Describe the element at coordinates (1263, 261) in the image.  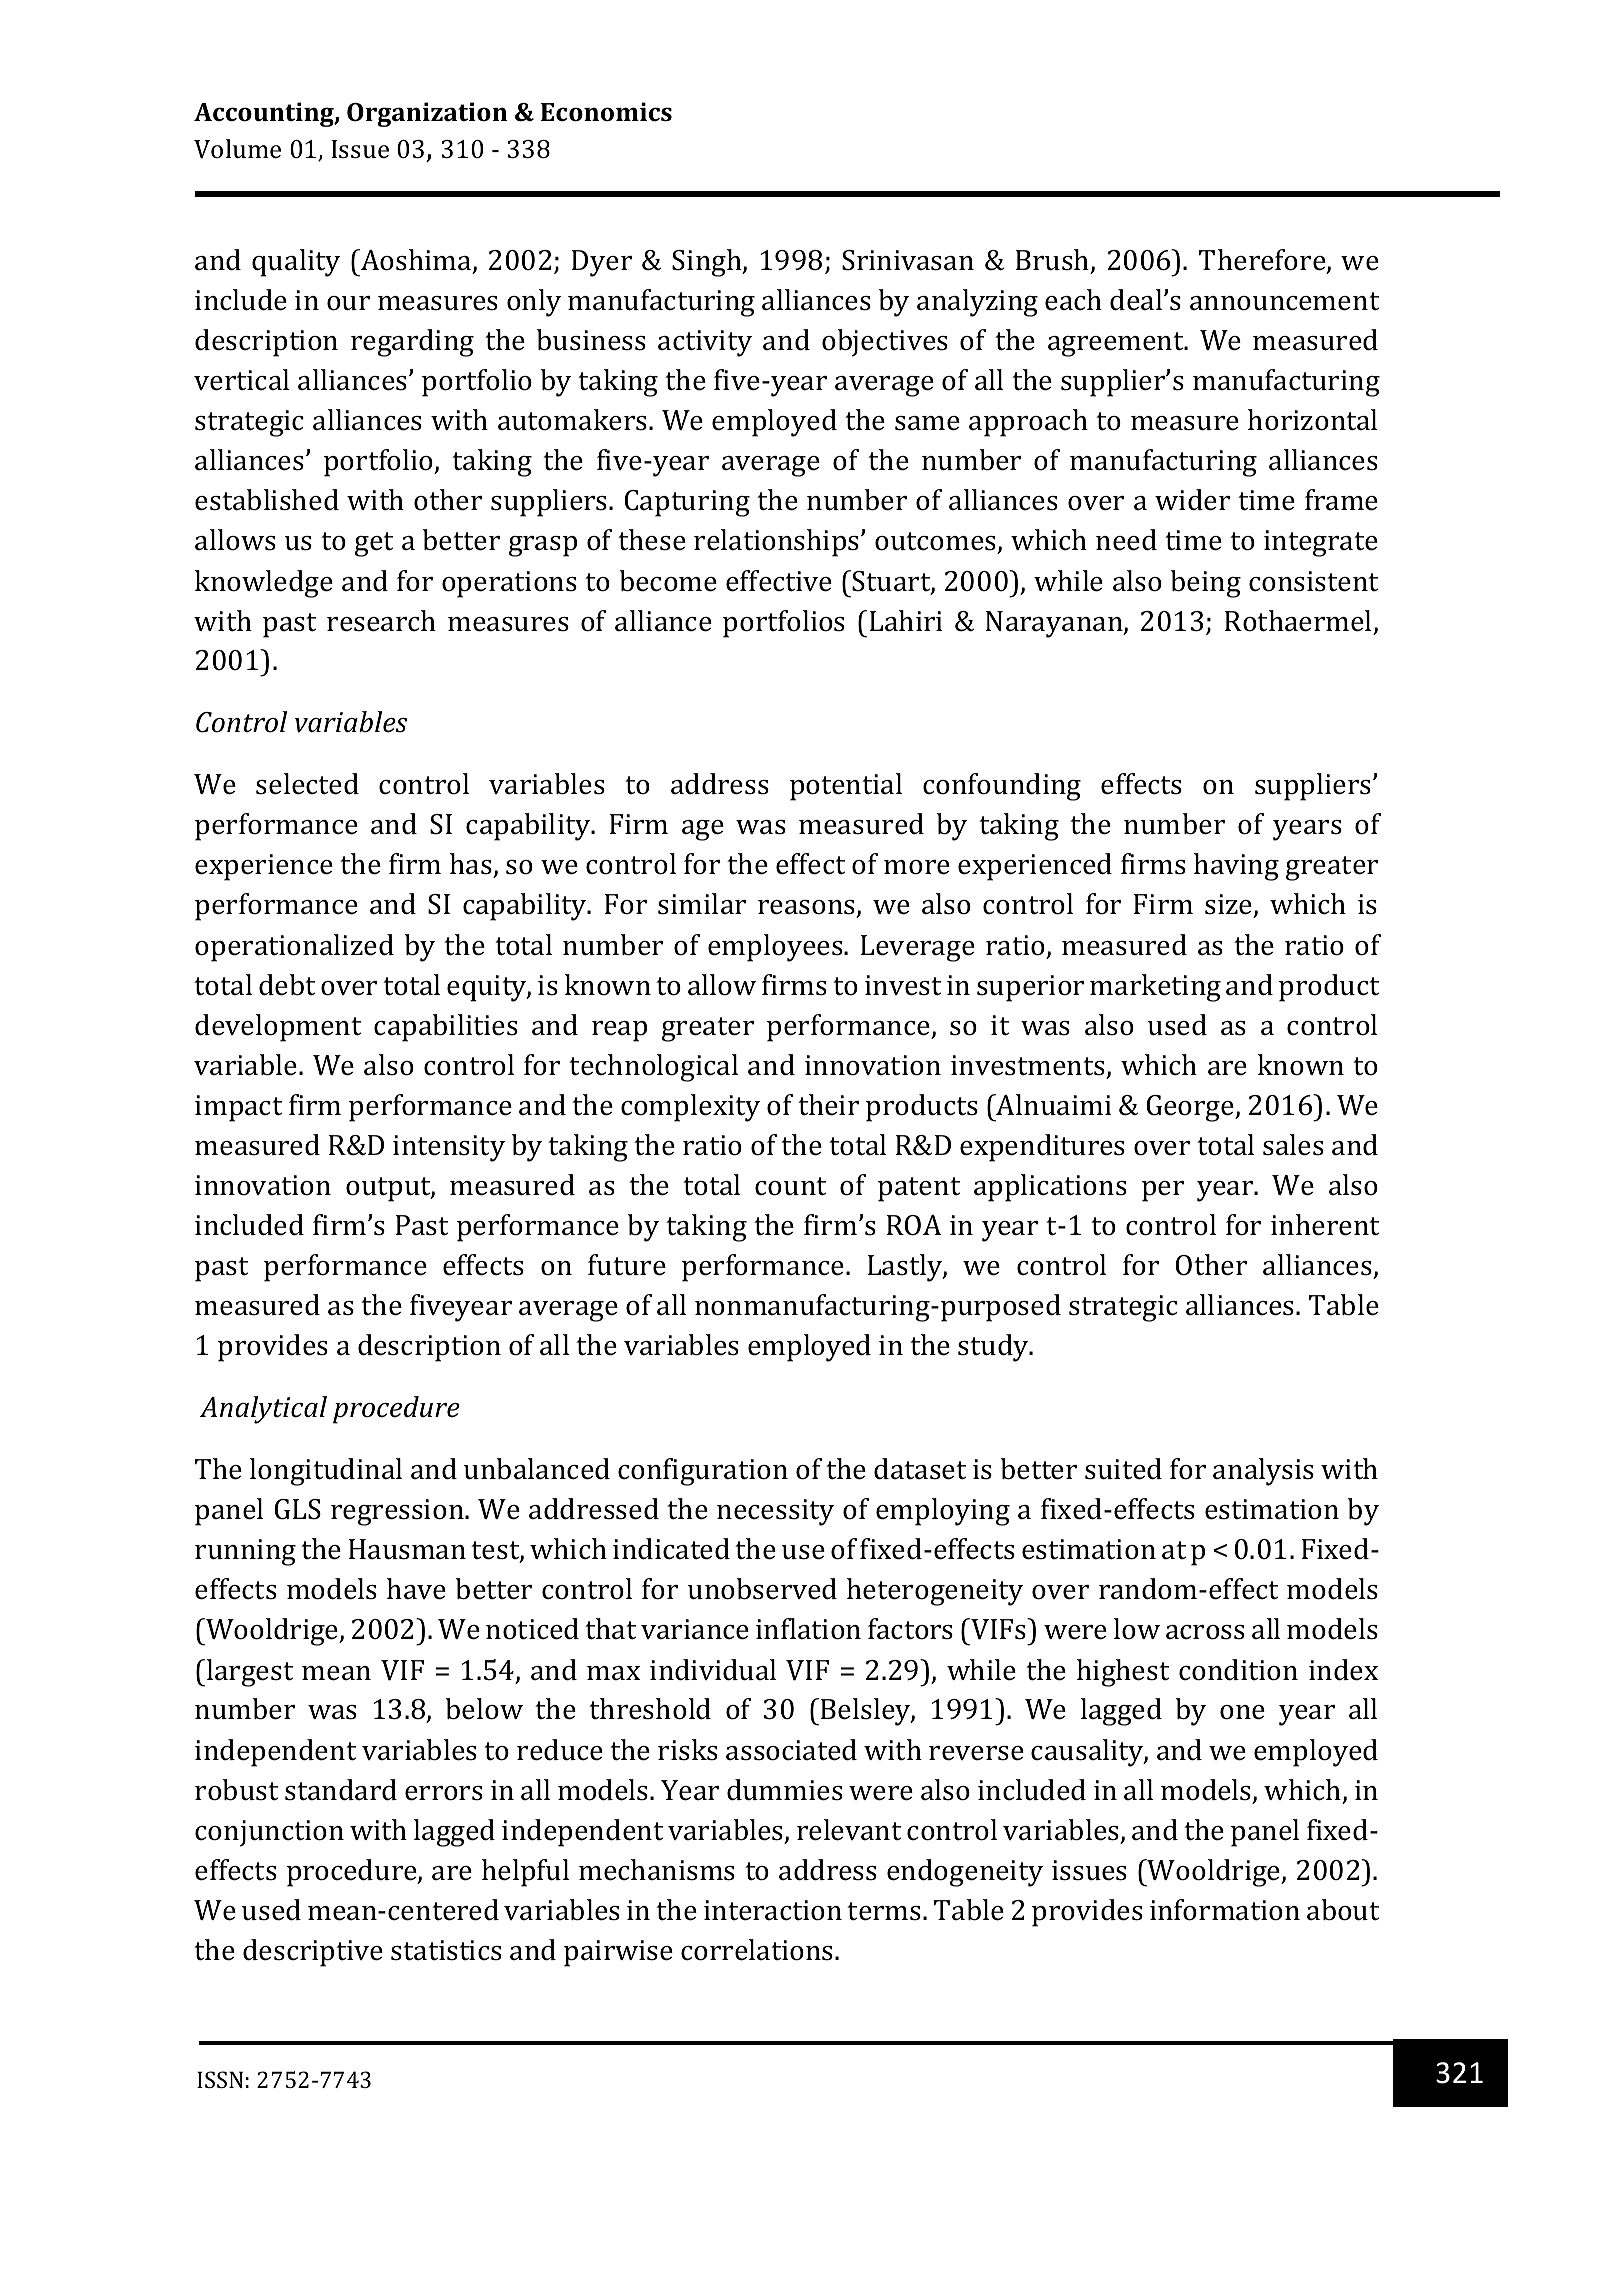
I see `Therefore` at that location.
